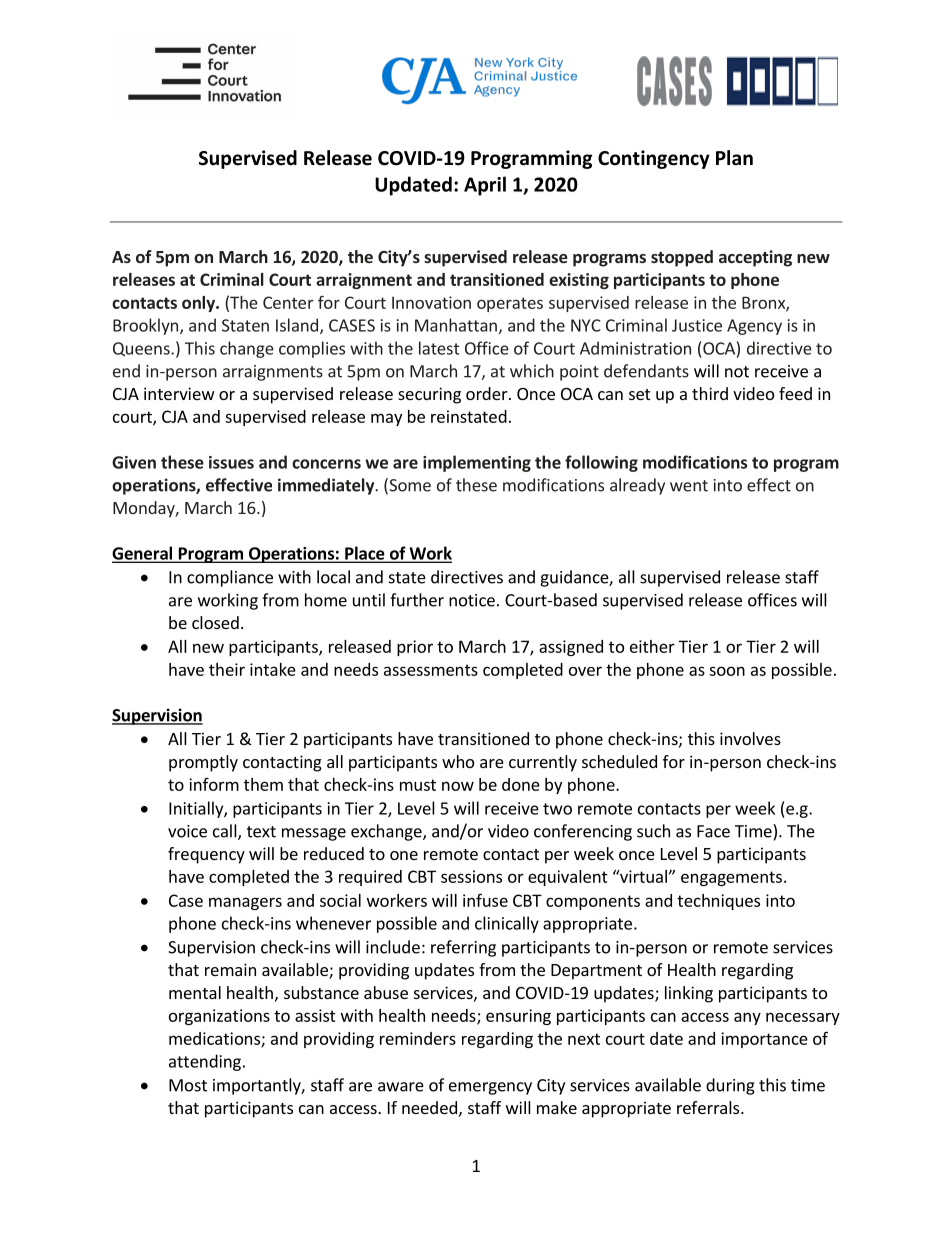 The image size is (952, 1233). Describe the element at coordinates (199, 304) in the screenshot. I see `only` at that location.
